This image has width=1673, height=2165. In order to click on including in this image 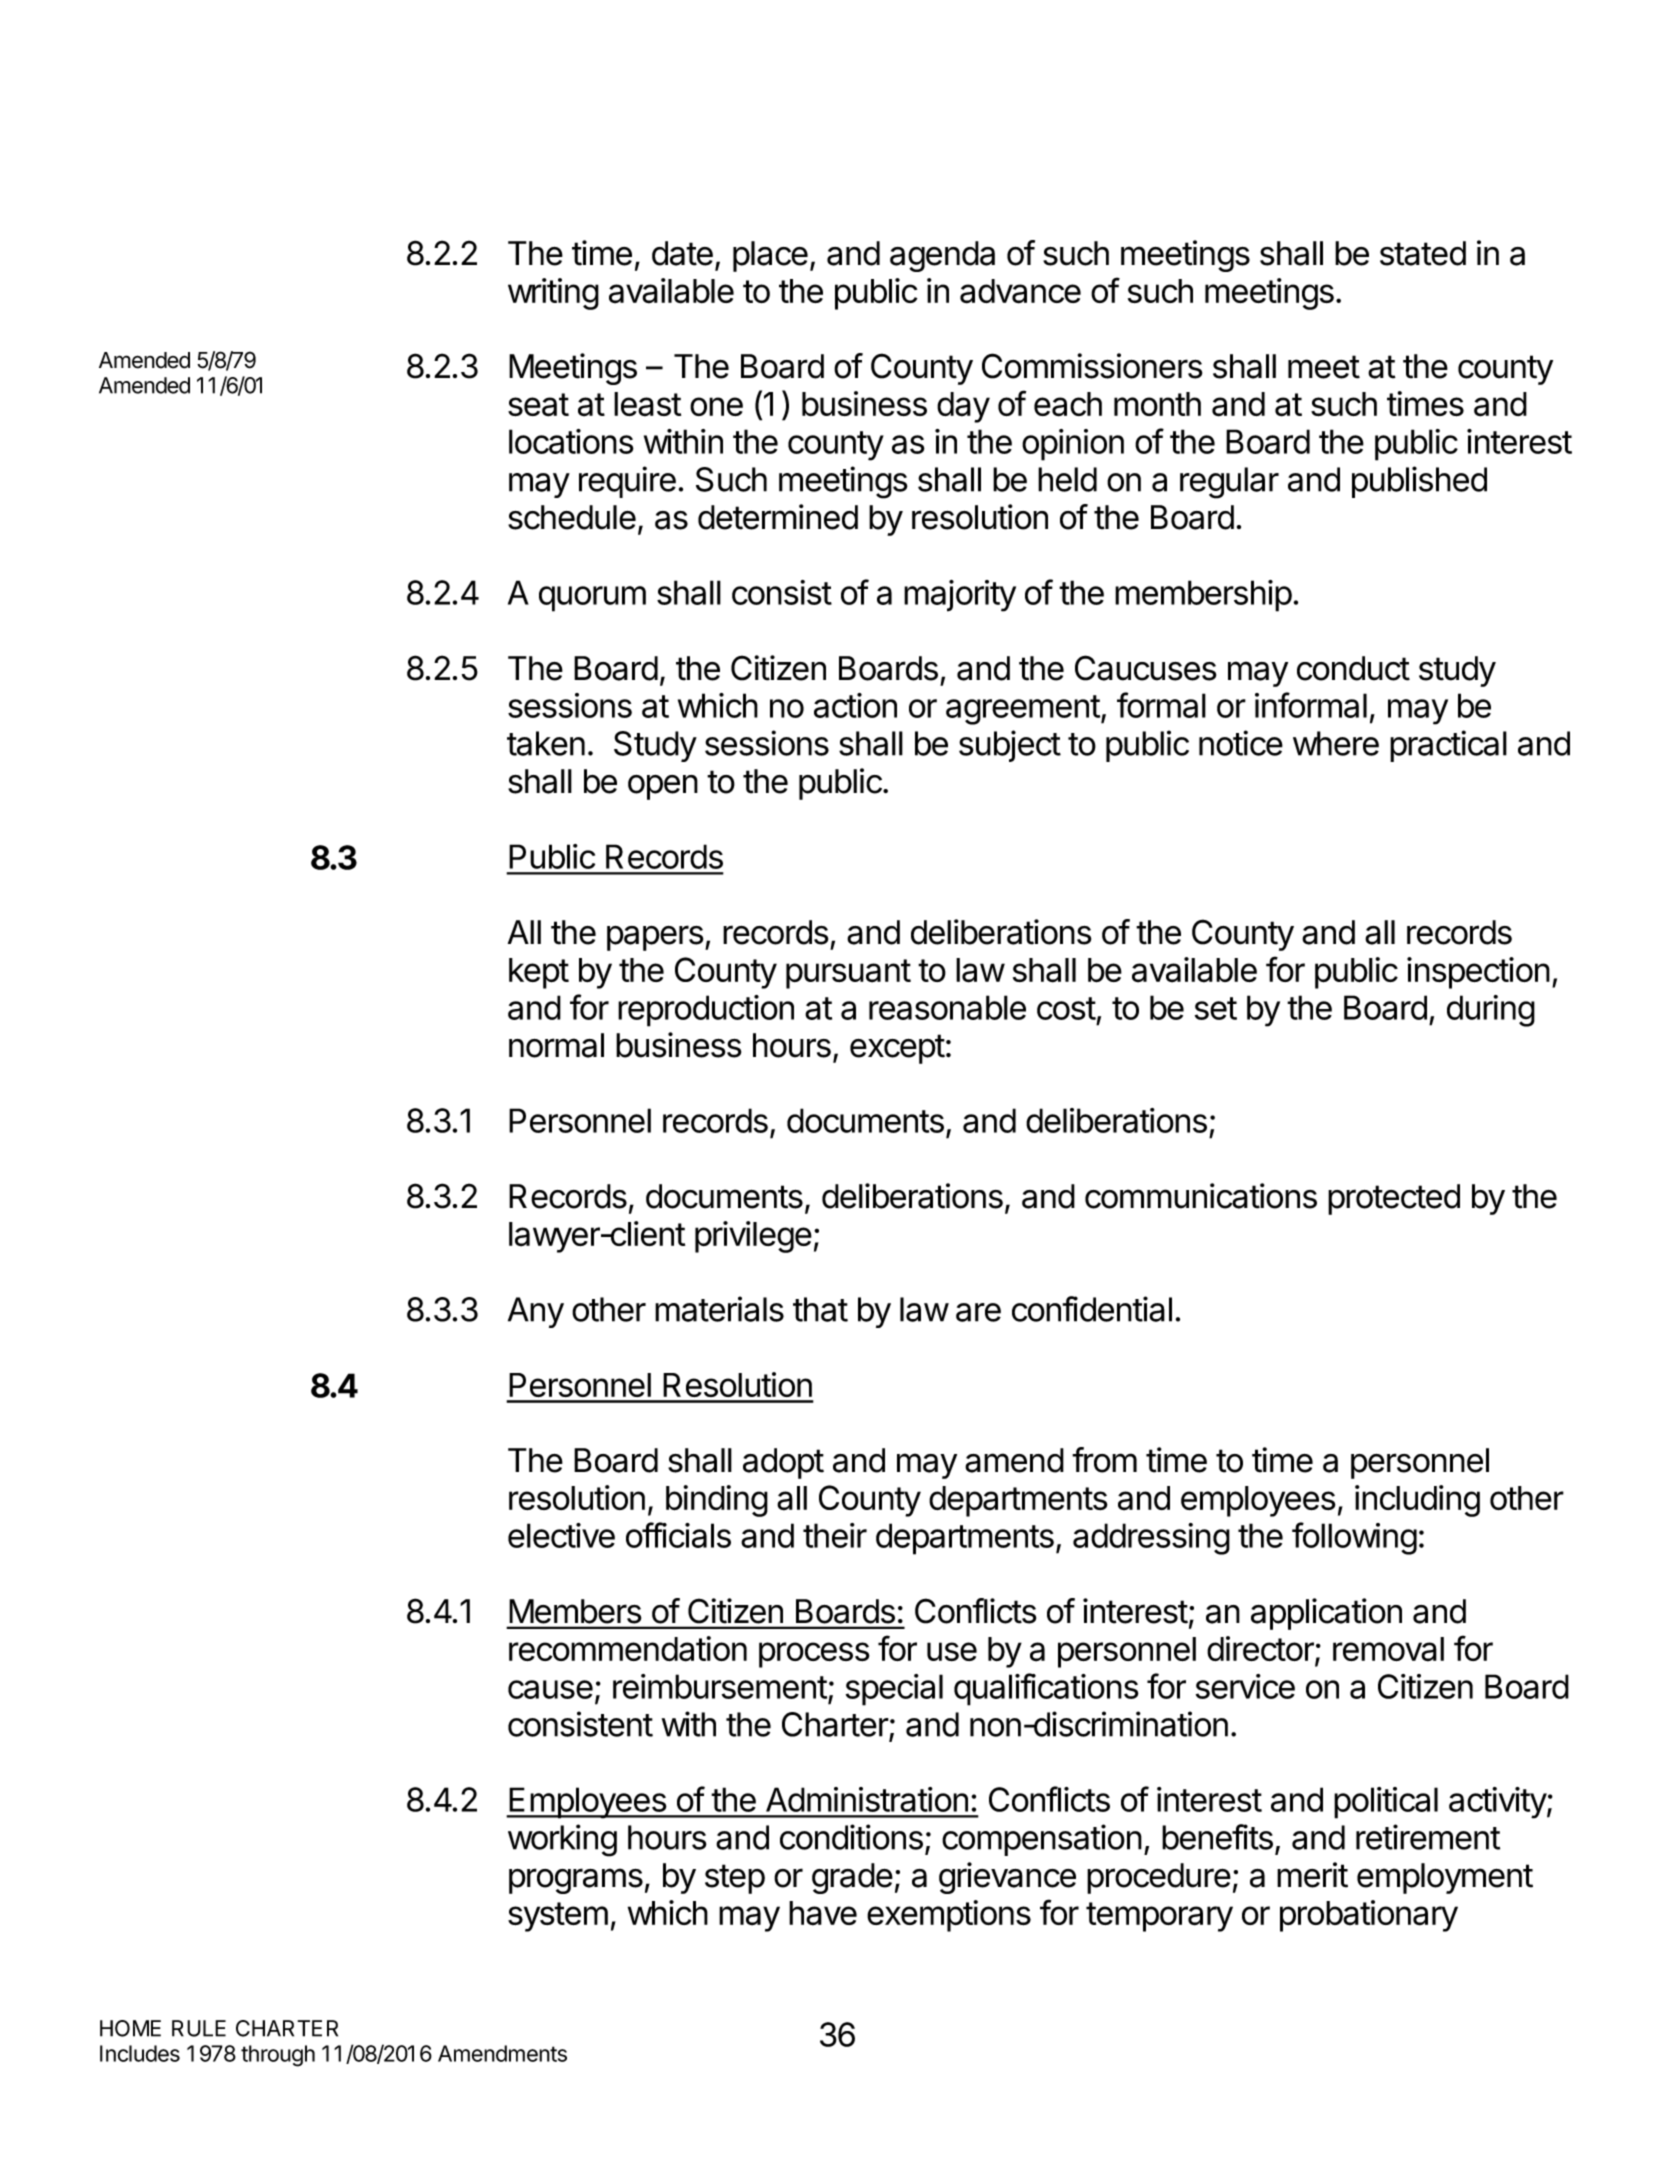, I will do `click(1417, 1501)`.
